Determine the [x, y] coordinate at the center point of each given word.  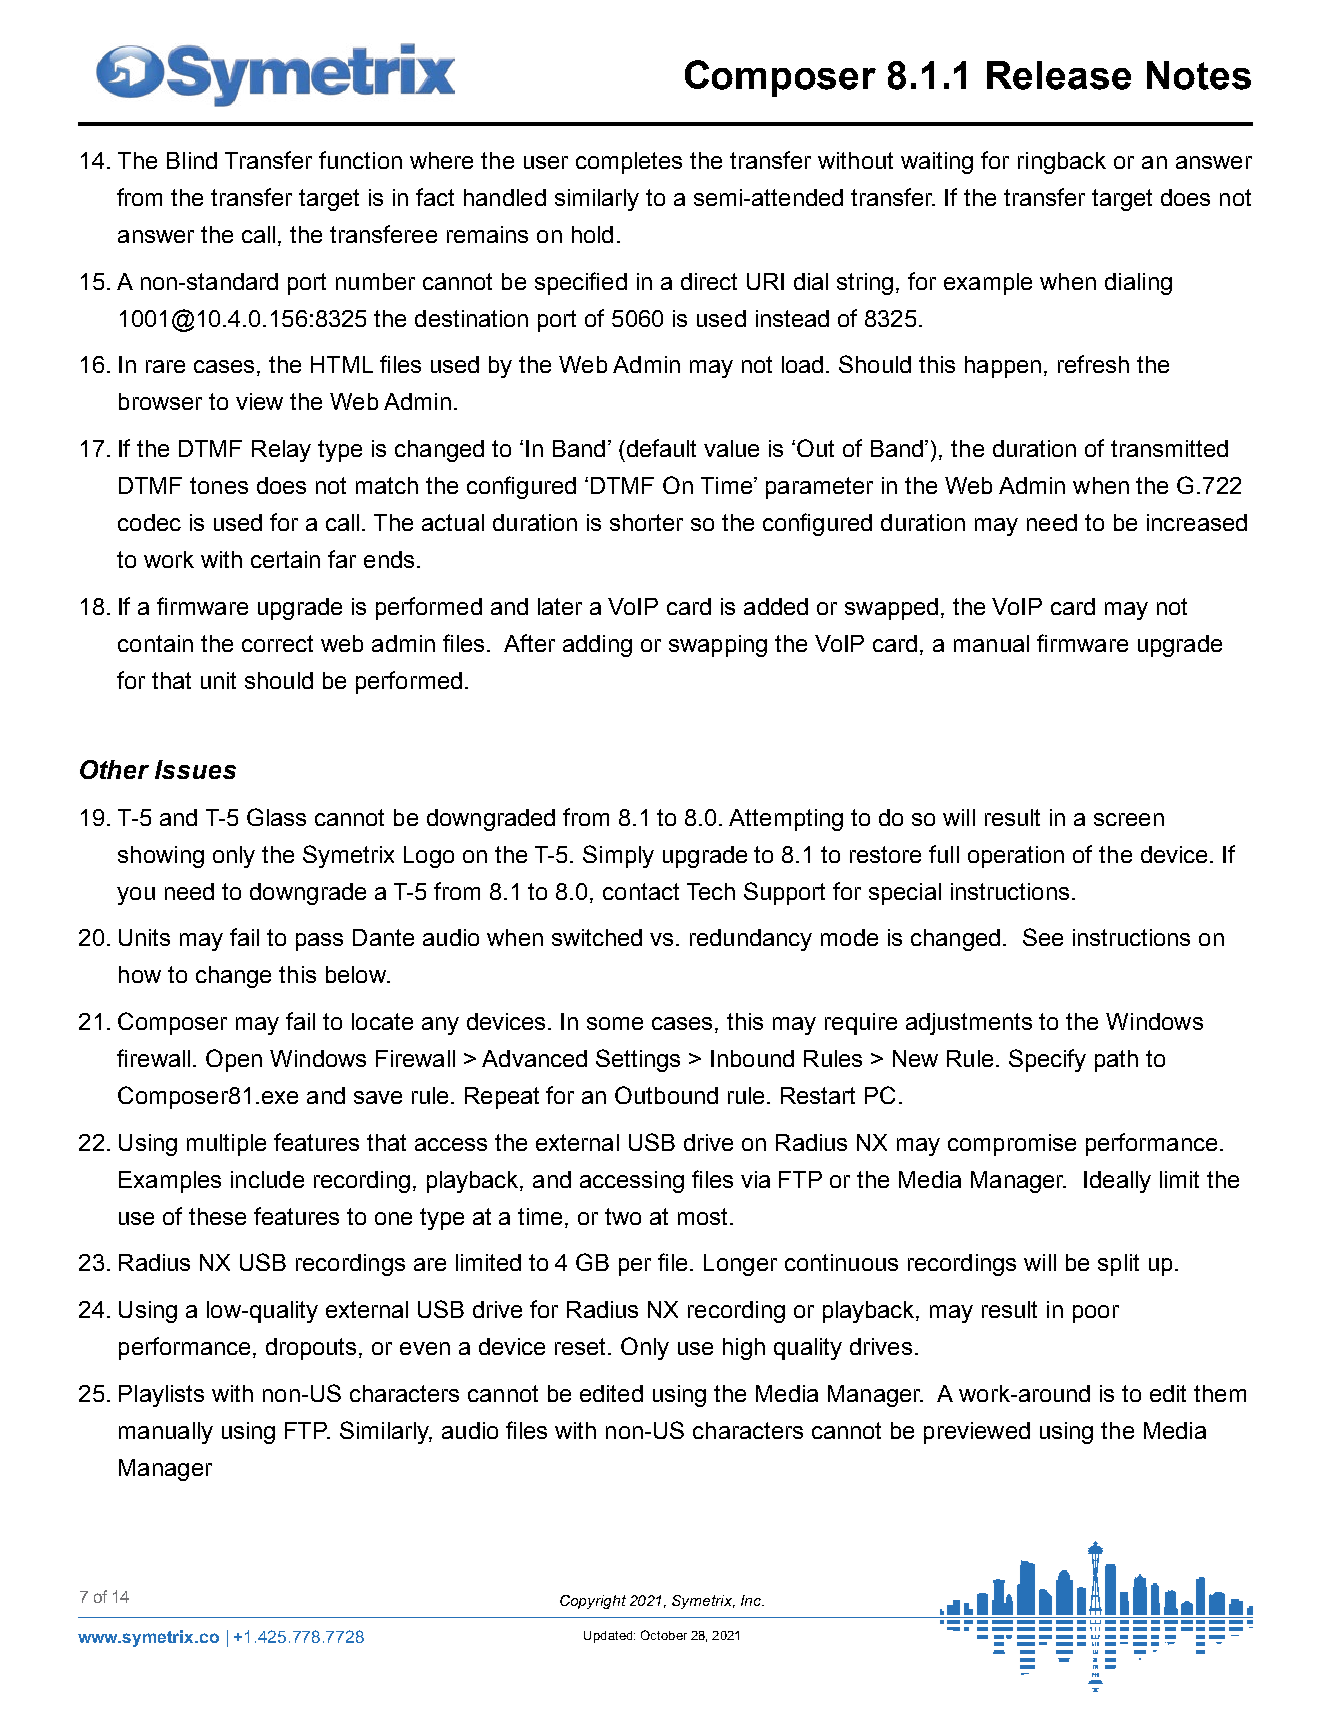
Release [1059, 75]
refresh [1093, 364]
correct [277, 643]
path [1116, 1061]
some [615, 1023]
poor [1096, 1314]
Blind [192, 160]
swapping [718, 646]
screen [1129, 819]
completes [629, 163]
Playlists [161, 1396]
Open [234, 1060]
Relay [281, 451]
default [660, 448]
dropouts [313, 1349]
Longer [740, 1265]
